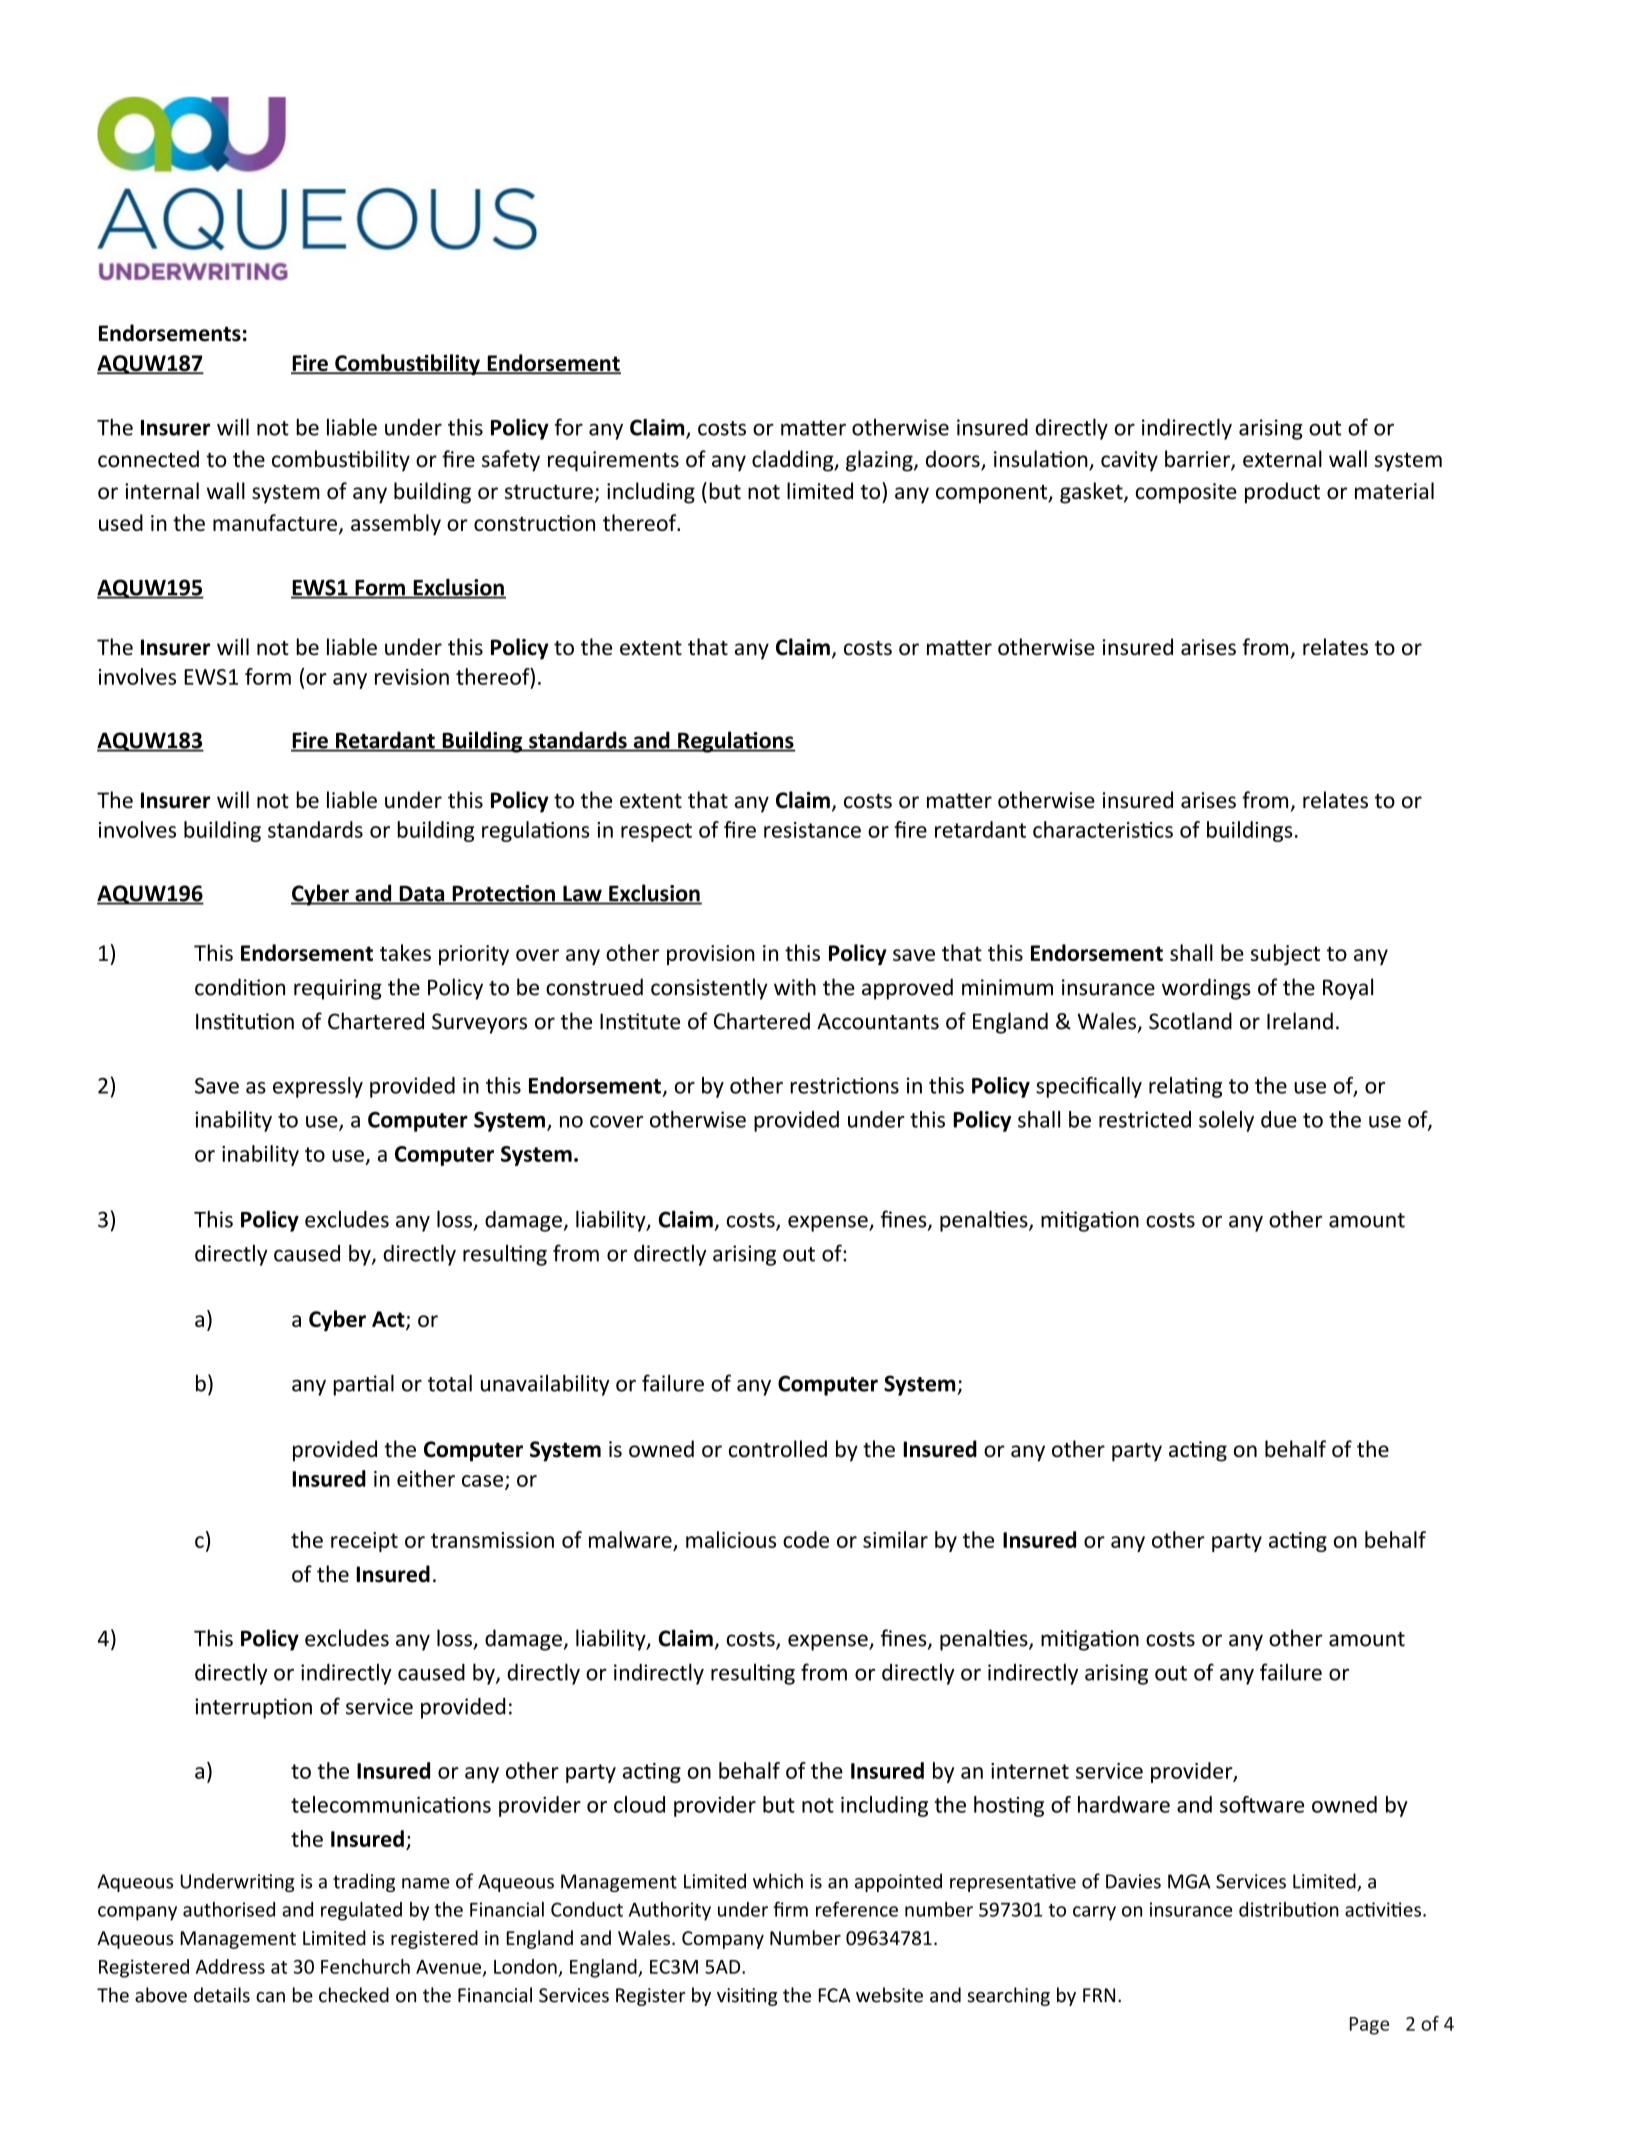  I want to click on with, so click(795, 987).
